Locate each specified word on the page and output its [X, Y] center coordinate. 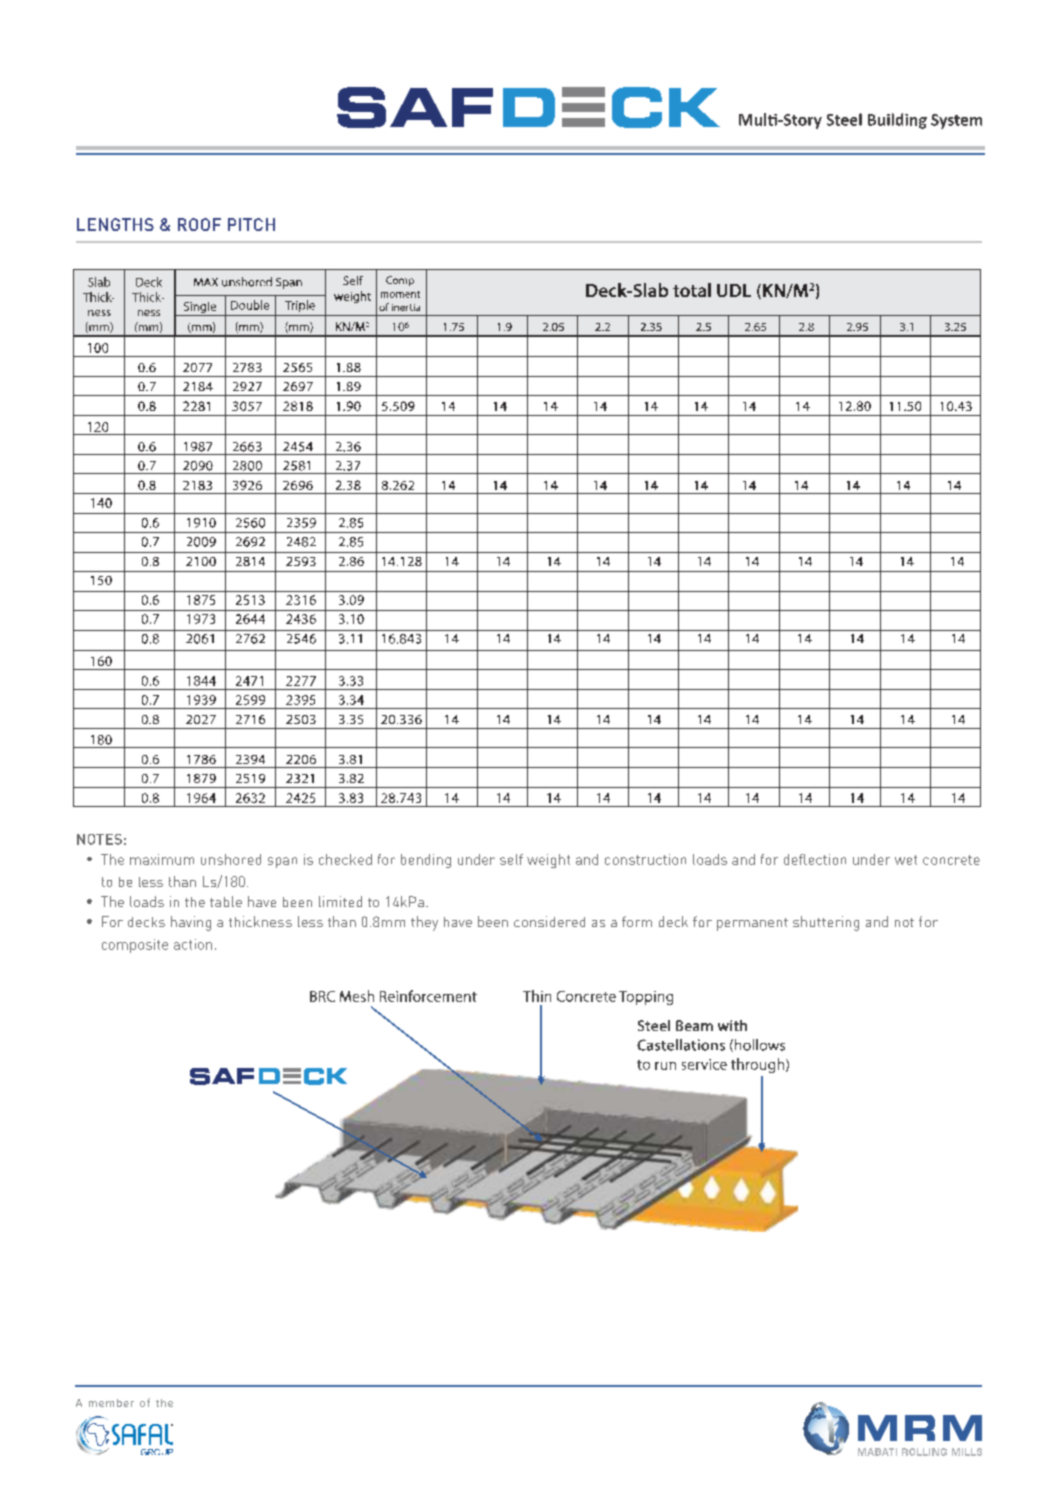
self [511, 859]
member [111, 1403]
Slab [99, 282]
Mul [754, 119]
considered [549, 921]
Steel [844, 119]
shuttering [826, 923]
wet [906, 860]
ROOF [199, 224]
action [193, 944]
